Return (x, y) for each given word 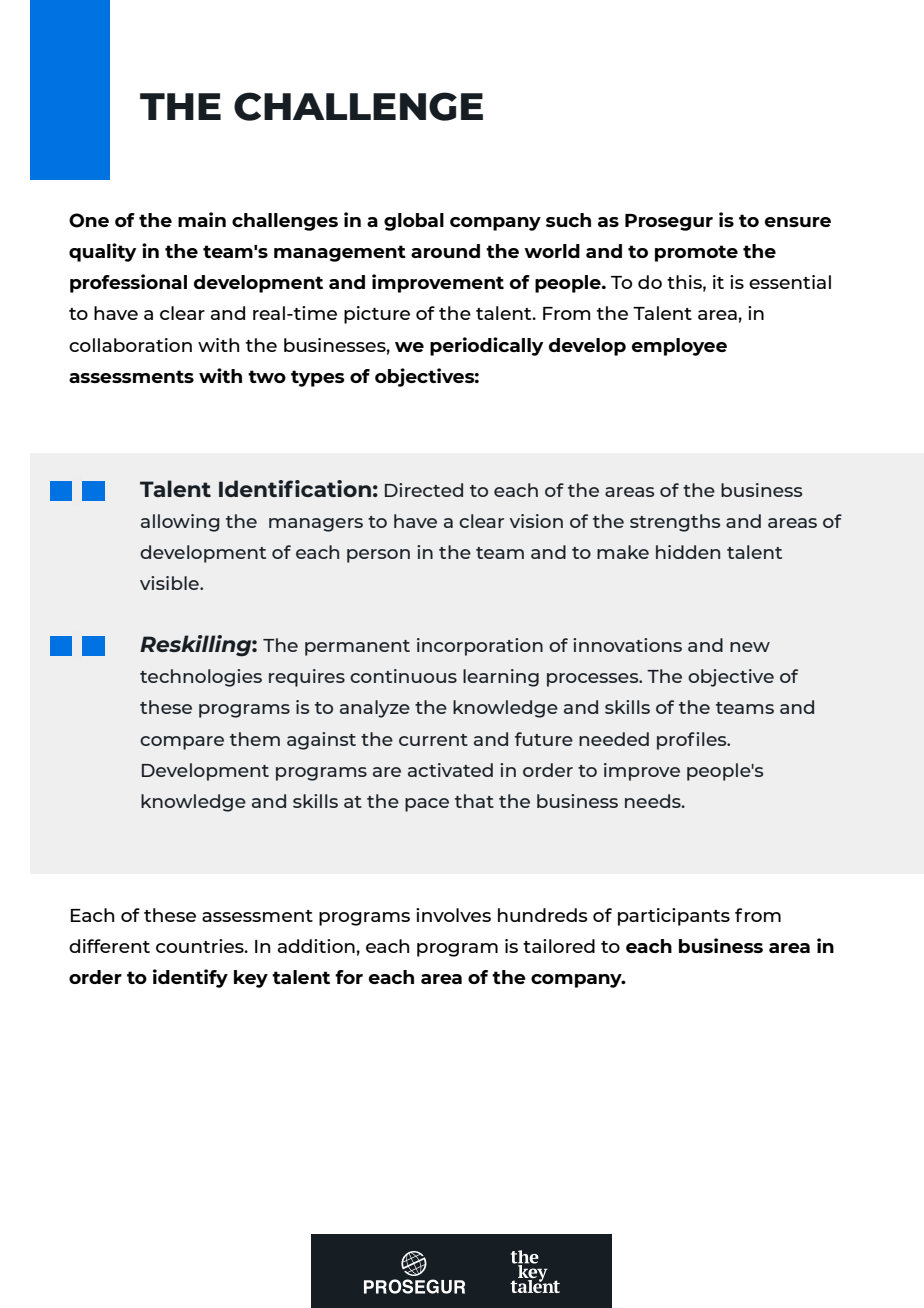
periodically (487, 346)
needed (614, 739)
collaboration (130, 345)
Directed (424, 490)
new (750, 647)
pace (427, 805)
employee (679, 347)
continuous (403, 676)
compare (182, 743)
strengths (675, 523)
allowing (180, 523)
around (445, 251)
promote (696, 253)
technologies (201, 678)
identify (190, 978)
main (202, 219)
